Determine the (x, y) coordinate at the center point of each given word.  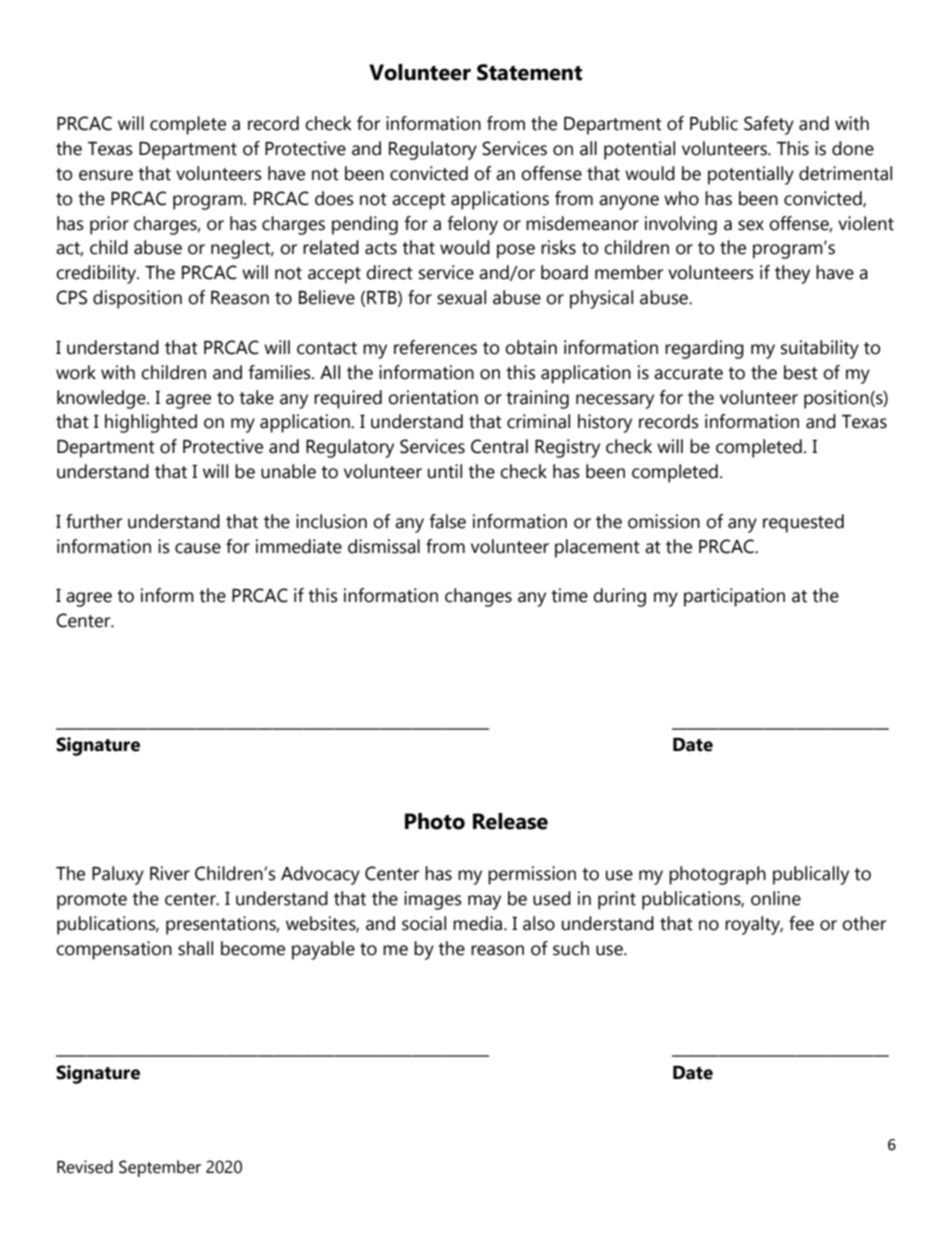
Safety (769, 125)
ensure (106, 175)
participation (734, 597)
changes (478, 597)
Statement (529, 72)
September (160, 1168)
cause (198, 548)
